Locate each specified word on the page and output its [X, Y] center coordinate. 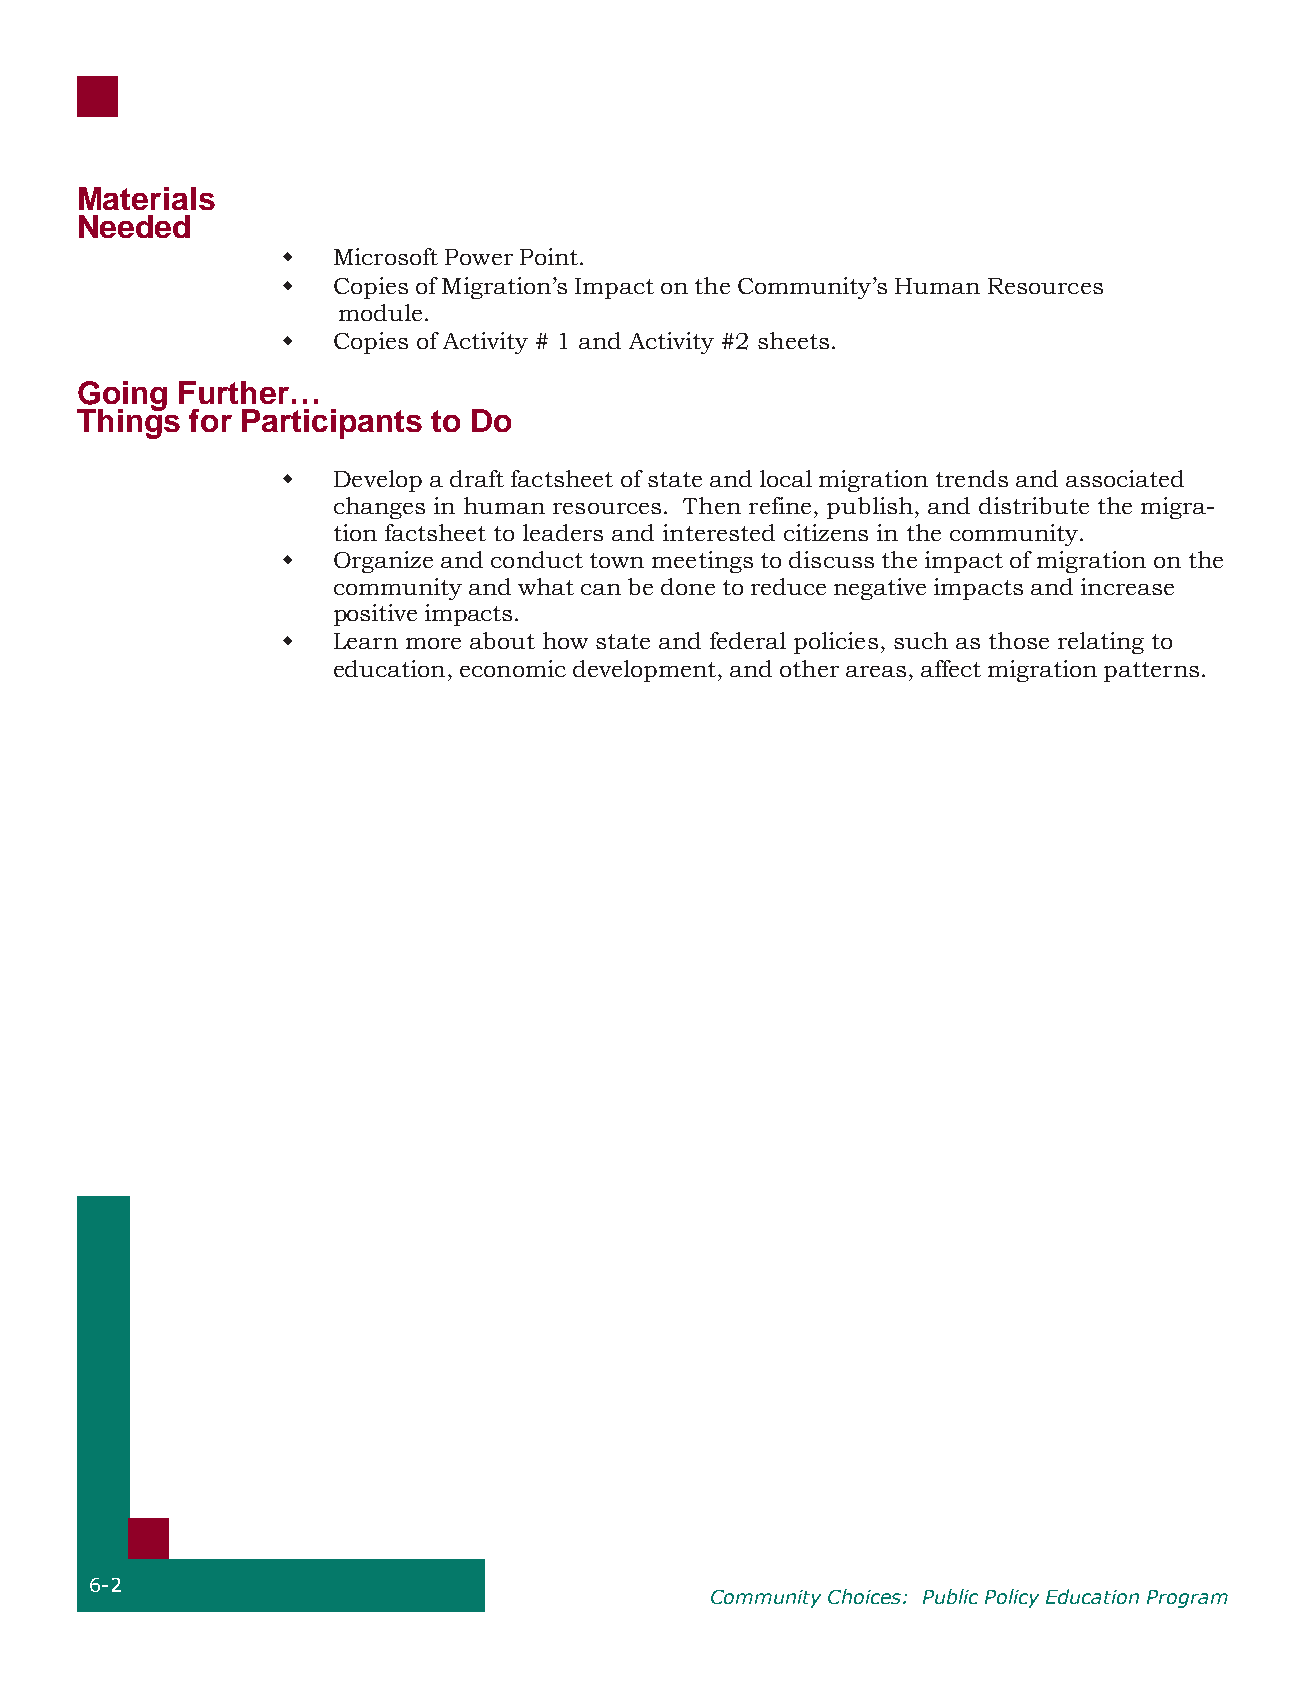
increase [1127, 586]
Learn [366, 641]
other [809, 668]
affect [951, 668]
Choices [864, 1596]
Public [950, 1596]
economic [513, 668]
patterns [1151, 672]
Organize [383, 562]
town [617, 560]
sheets [793, 340]
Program [1187, 1599]
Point [550, 256]
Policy [1012, 1598]
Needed [134, 226]
